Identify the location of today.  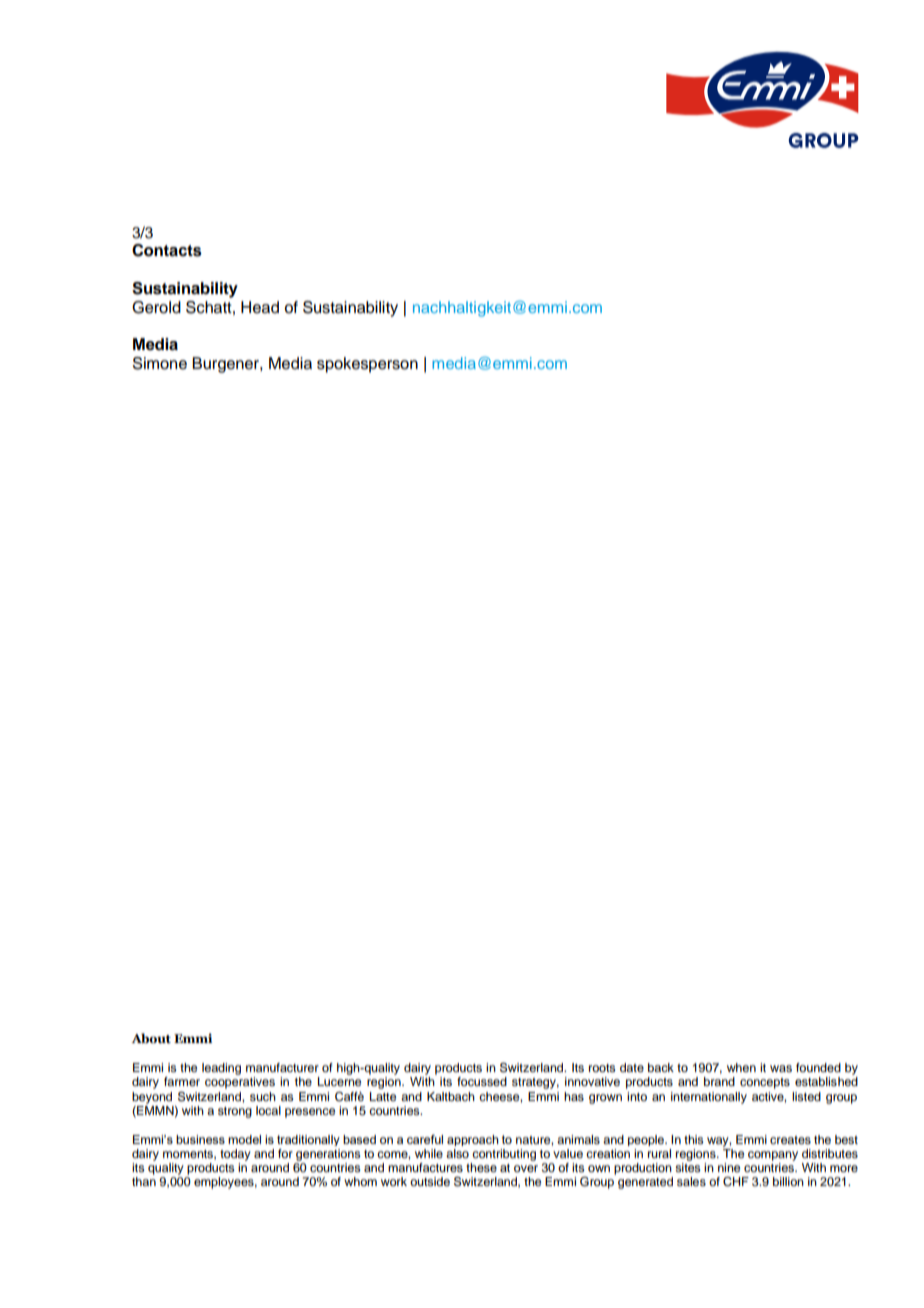
(235, 1155).
